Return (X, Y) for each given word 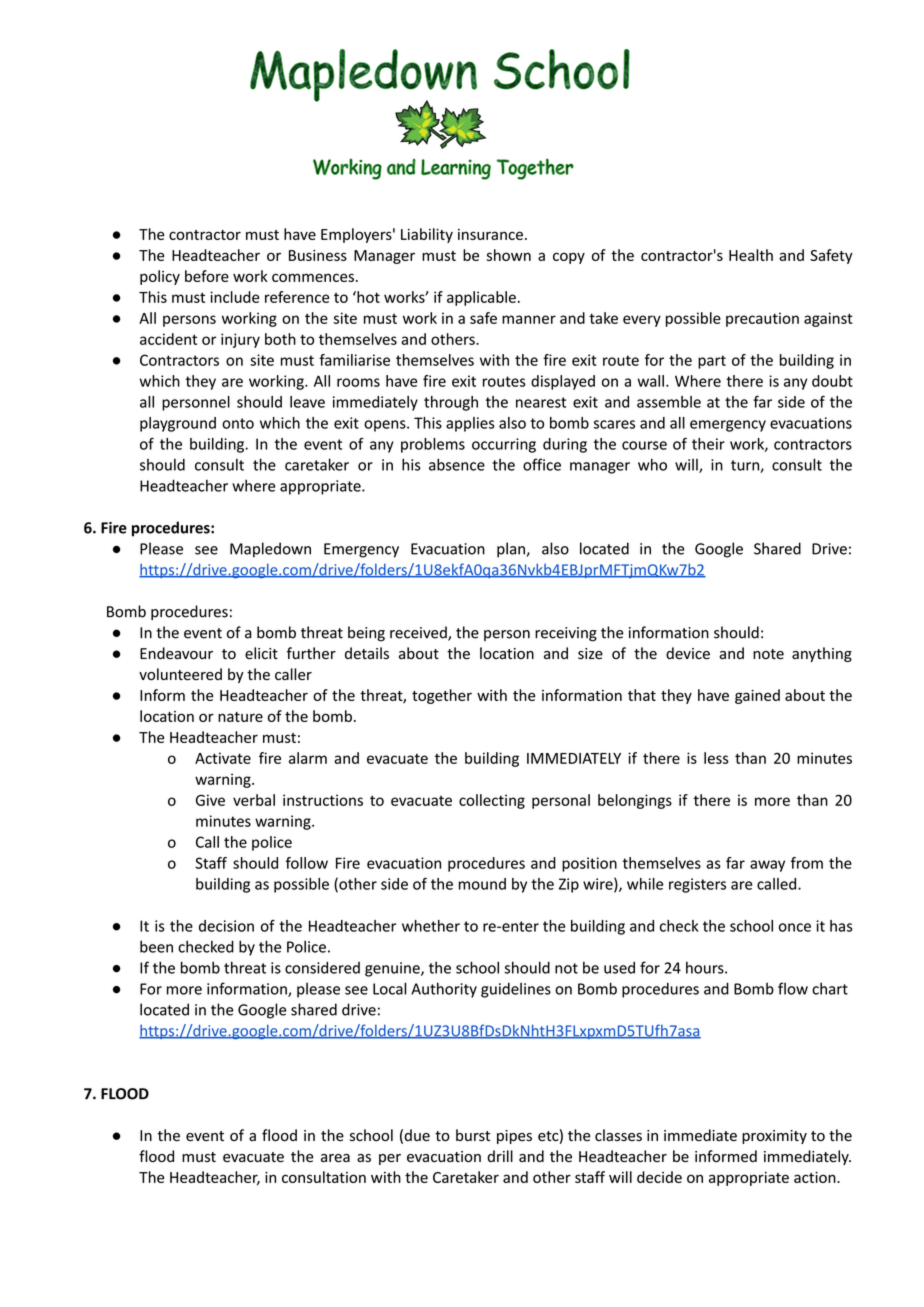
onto (238, 423)
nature (240, 717)
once (795, 927)
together (442, 696)
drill (500, 1156)
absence (457, 464)
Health (751, 255)
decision (226, 926)
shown (509, 255)
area (335, 1158)
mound (482, 884)
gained (757, 696)
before (207, 276)
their (708, 444)
